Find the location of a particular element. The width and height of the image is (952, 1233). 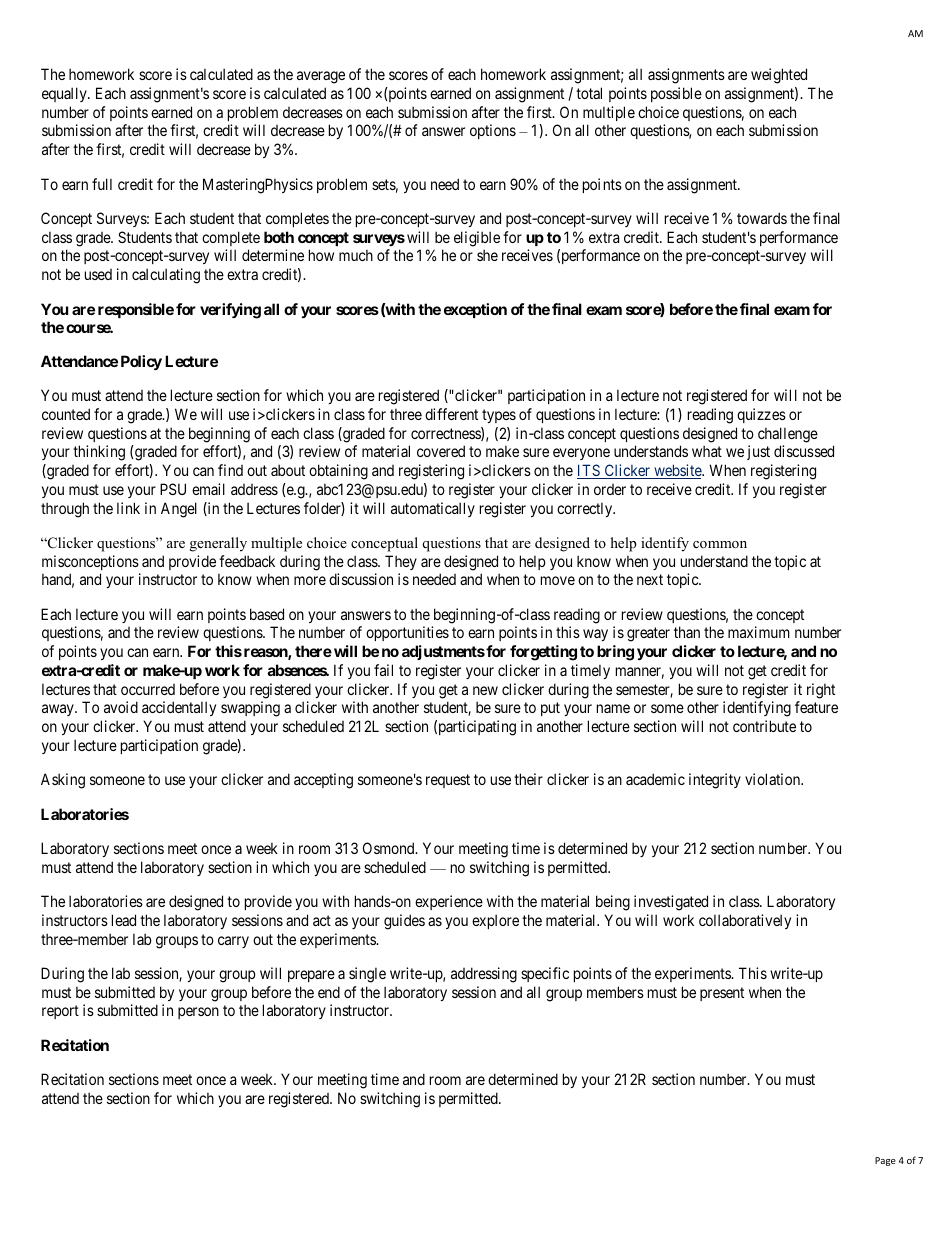

weighted is located at coordinates (779, 76).
